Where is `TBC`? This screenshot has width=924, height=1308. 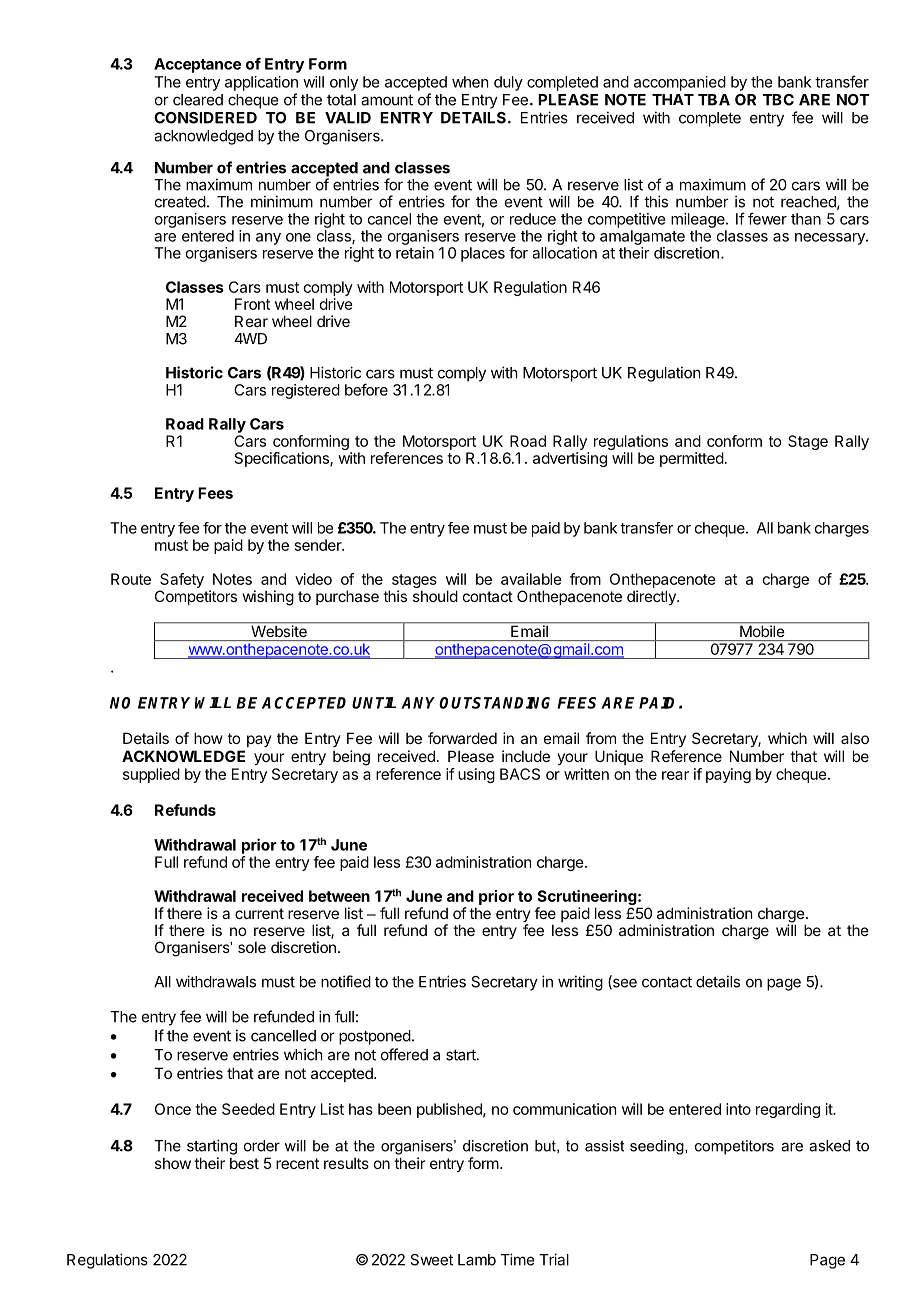 TBC is located at coordinates (778, 100).
